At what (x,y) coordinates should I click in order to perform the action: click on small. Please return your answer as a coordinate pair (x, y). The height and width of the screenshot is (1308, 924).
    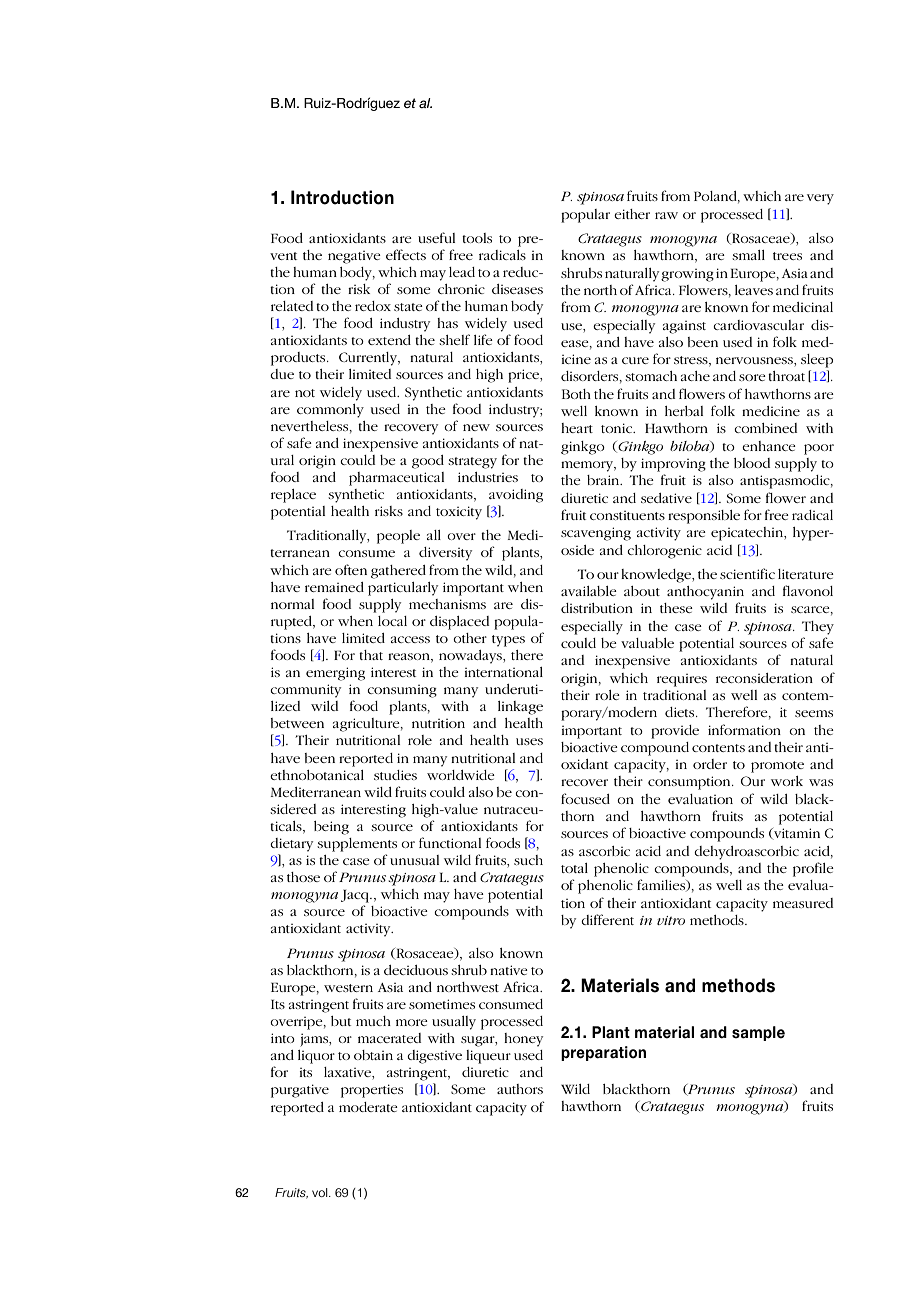
    Looking at the image, I should click on (748, 255).
